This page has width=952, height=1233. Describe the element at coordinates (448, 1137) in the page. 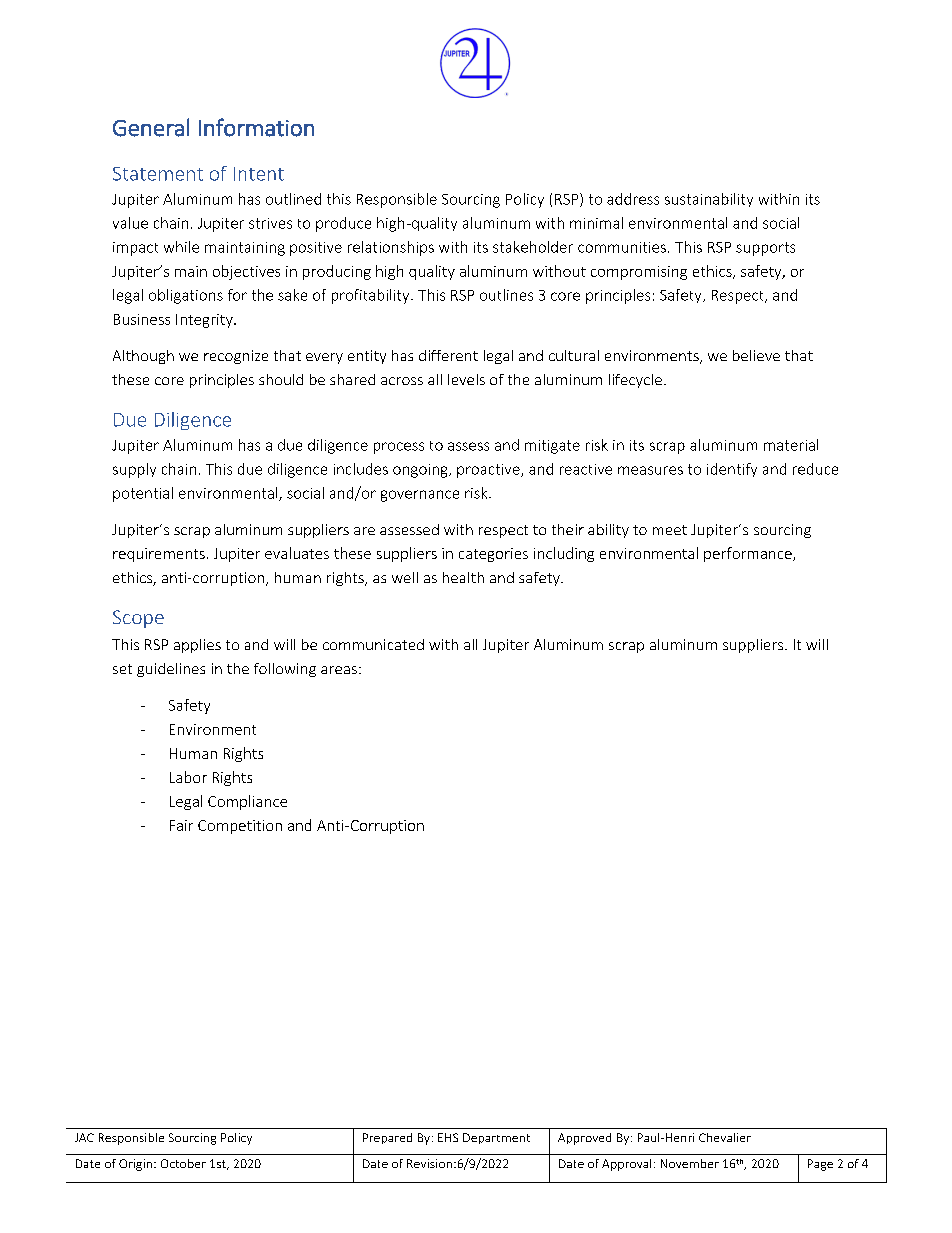

I see `EHS` at that location.
